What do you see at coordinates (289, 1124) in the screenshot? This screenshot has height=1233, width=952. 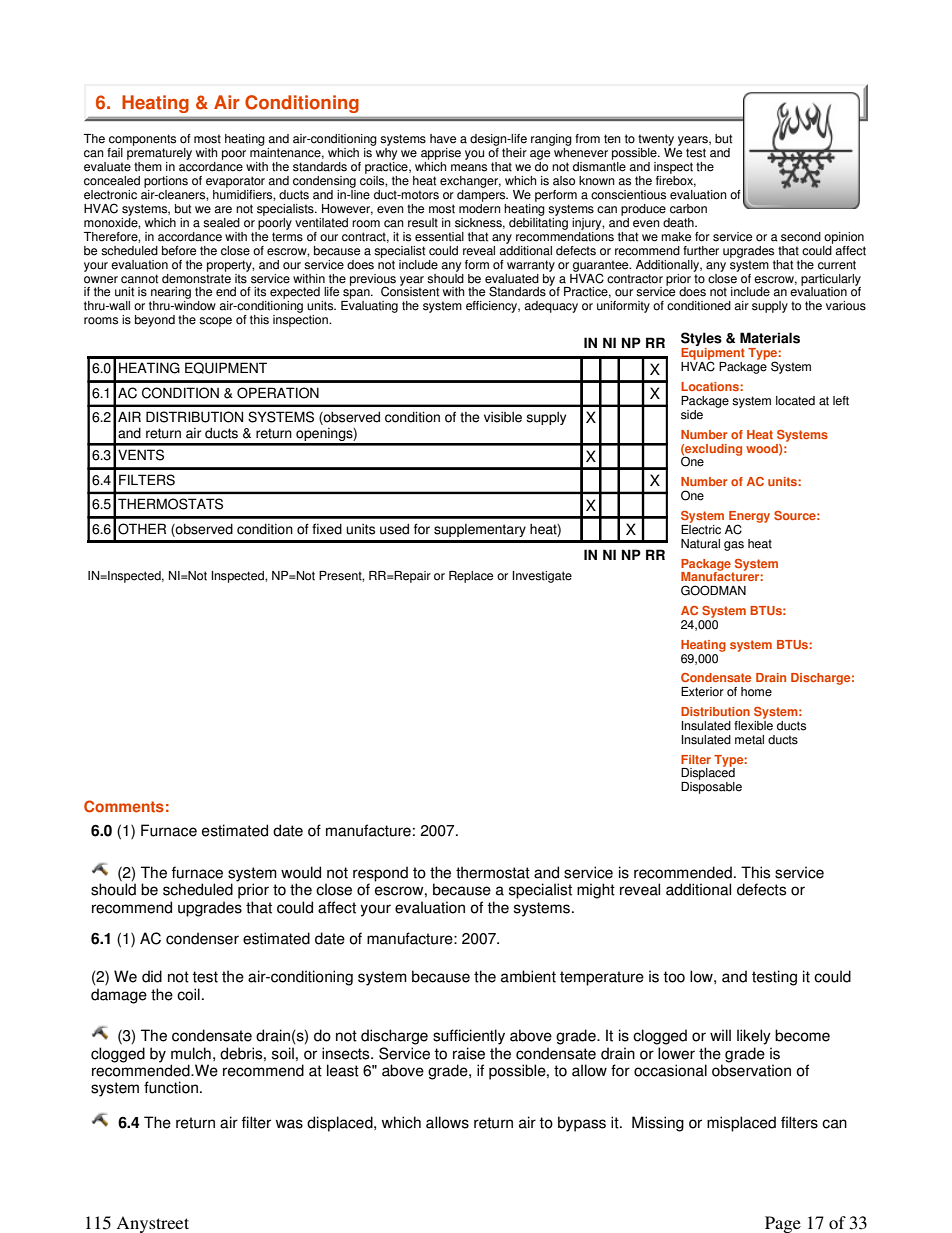 I see `was` at bounding box center [289, 1124].
